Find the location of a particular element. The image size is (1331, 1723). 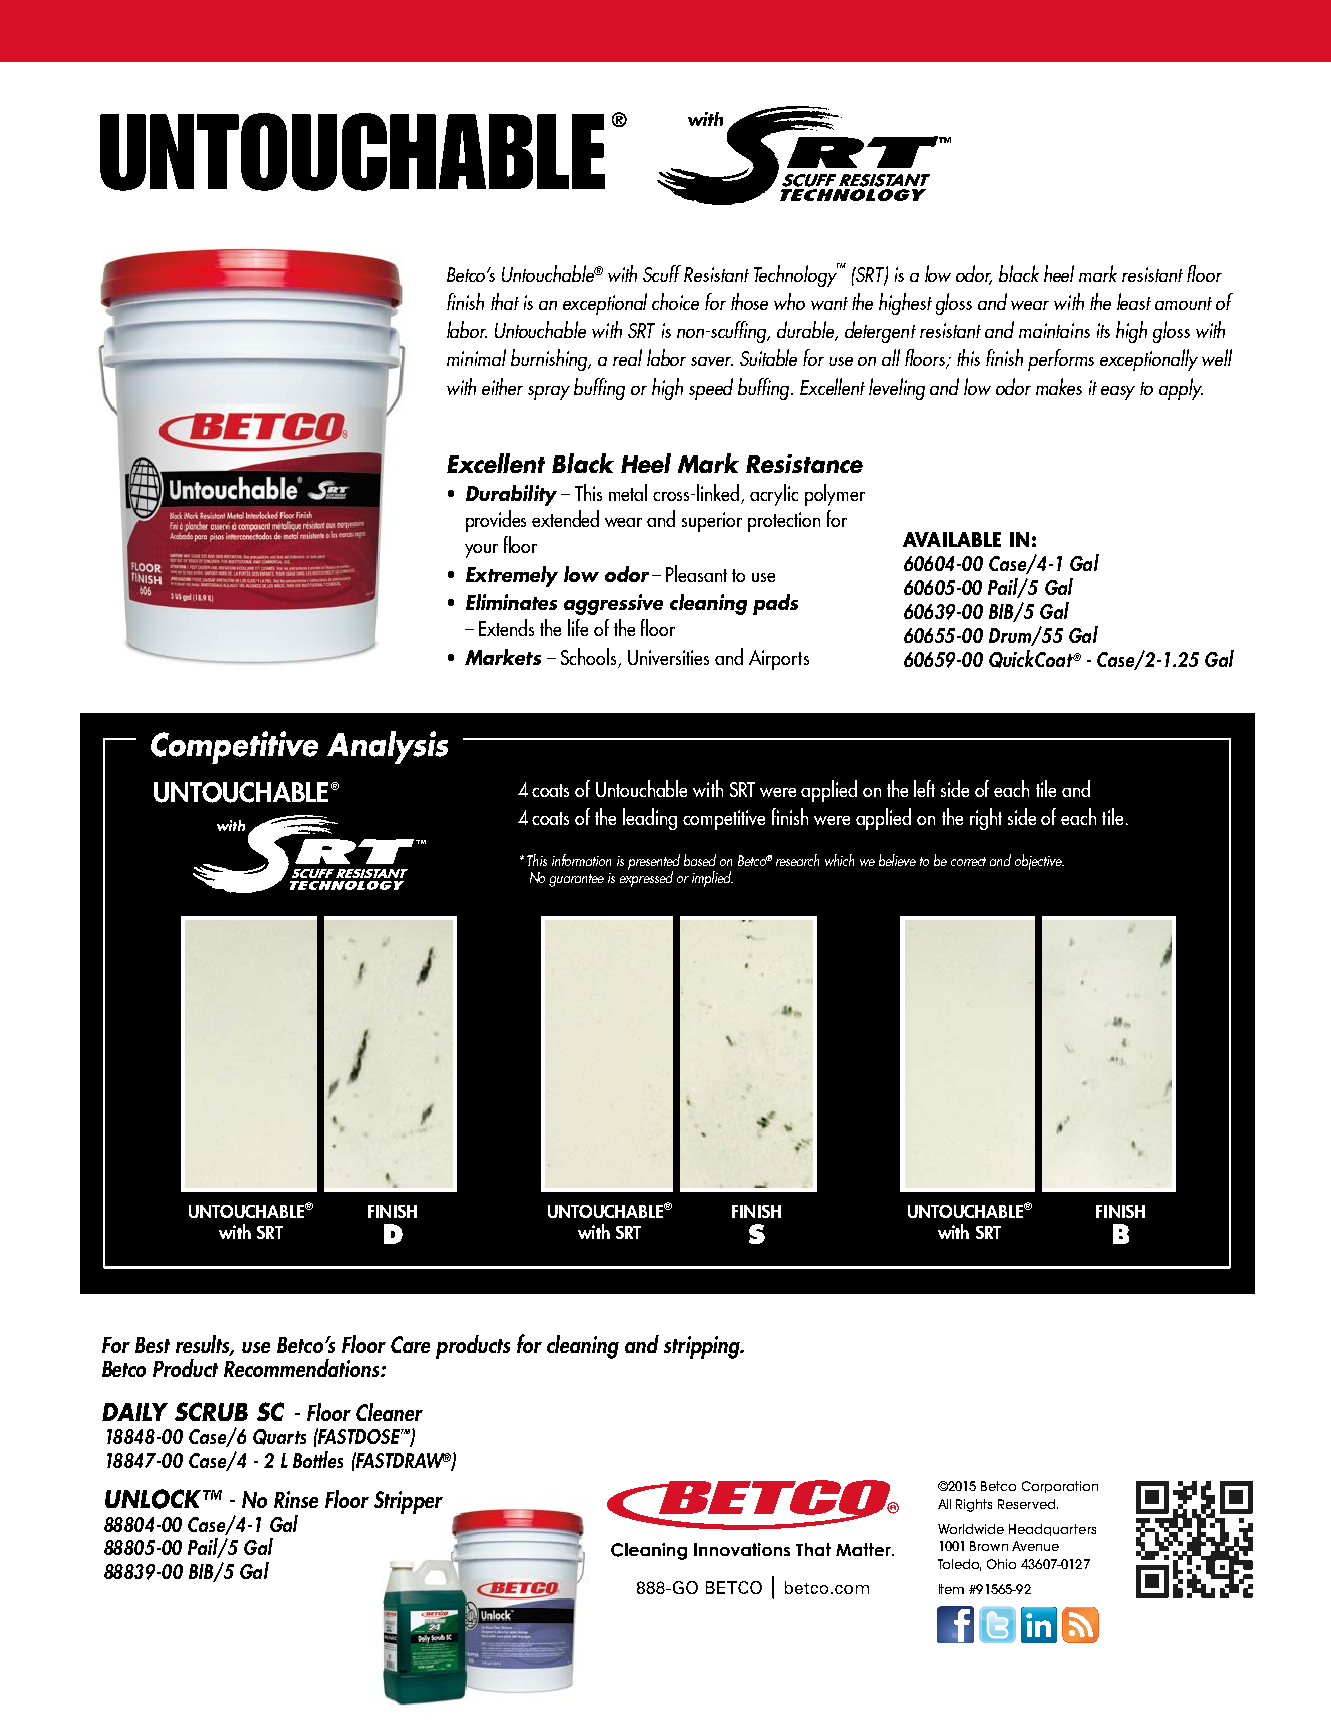

stripping is located at coordinates (703, 1347).
